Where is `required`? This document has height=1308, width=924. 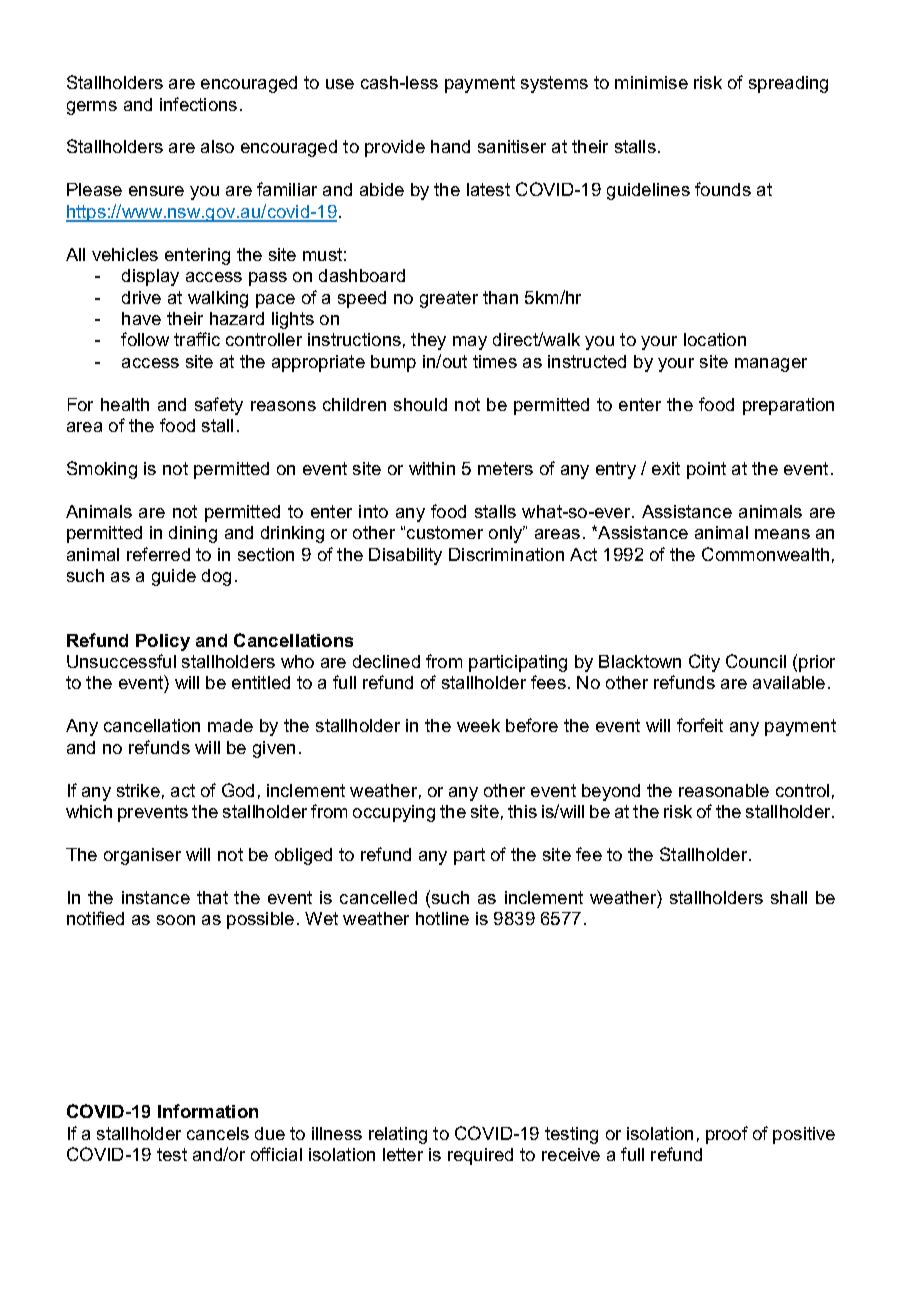 required is located at coordinates (480, 1156).
